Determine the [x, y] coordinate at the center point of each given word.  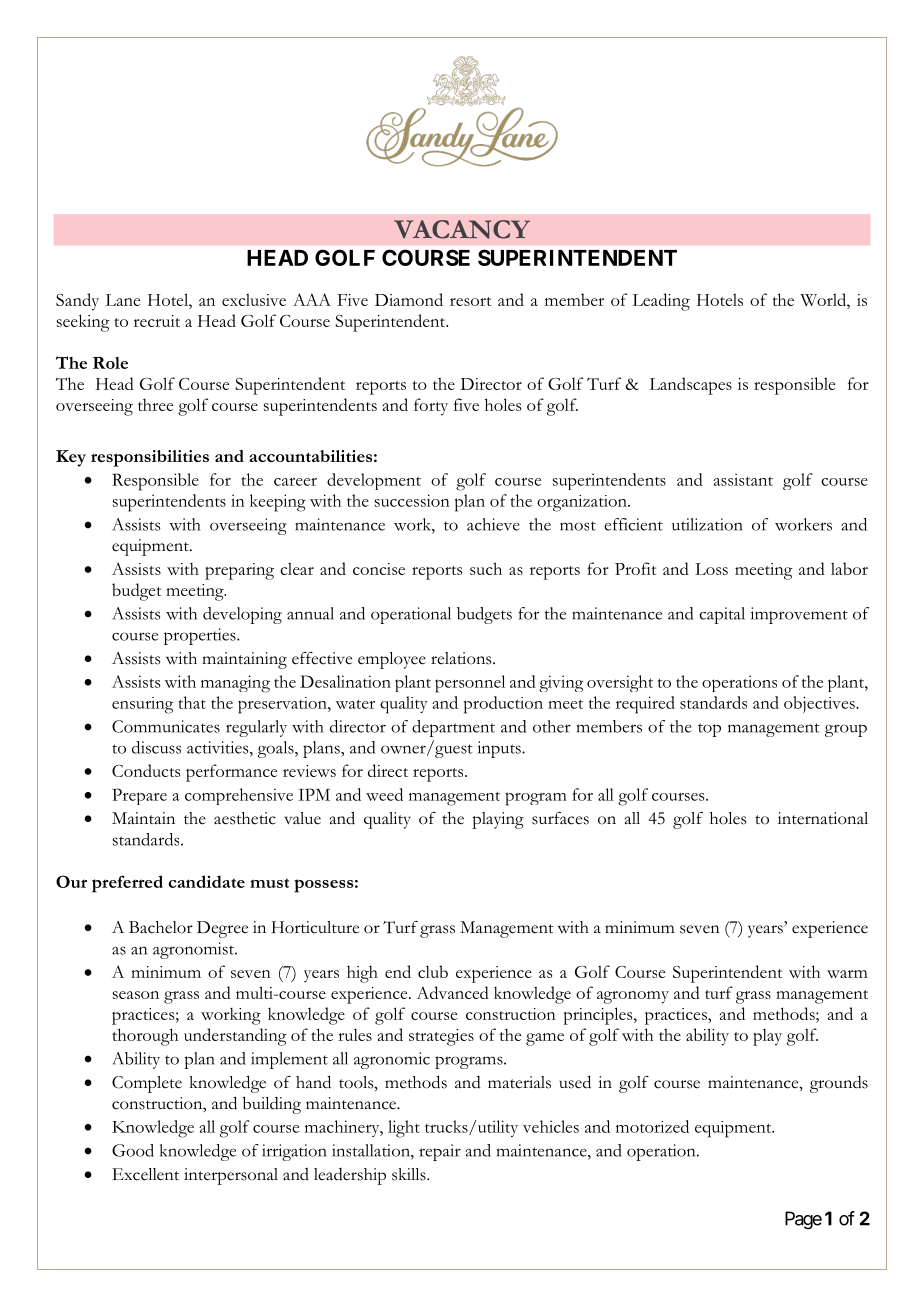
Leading [661, 302]
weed [384, 794]
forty [431, 407]
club [433, 971]
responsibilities [150, 458]
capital [722, 615]
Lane [123, 300]
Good [133, 1150]
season [136, 995]
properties [201, 636]
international [823, 818]
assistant [743, 479]
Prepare [139, 796]
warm [847, 974]
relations [462, 658]
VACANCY [462, 229]
